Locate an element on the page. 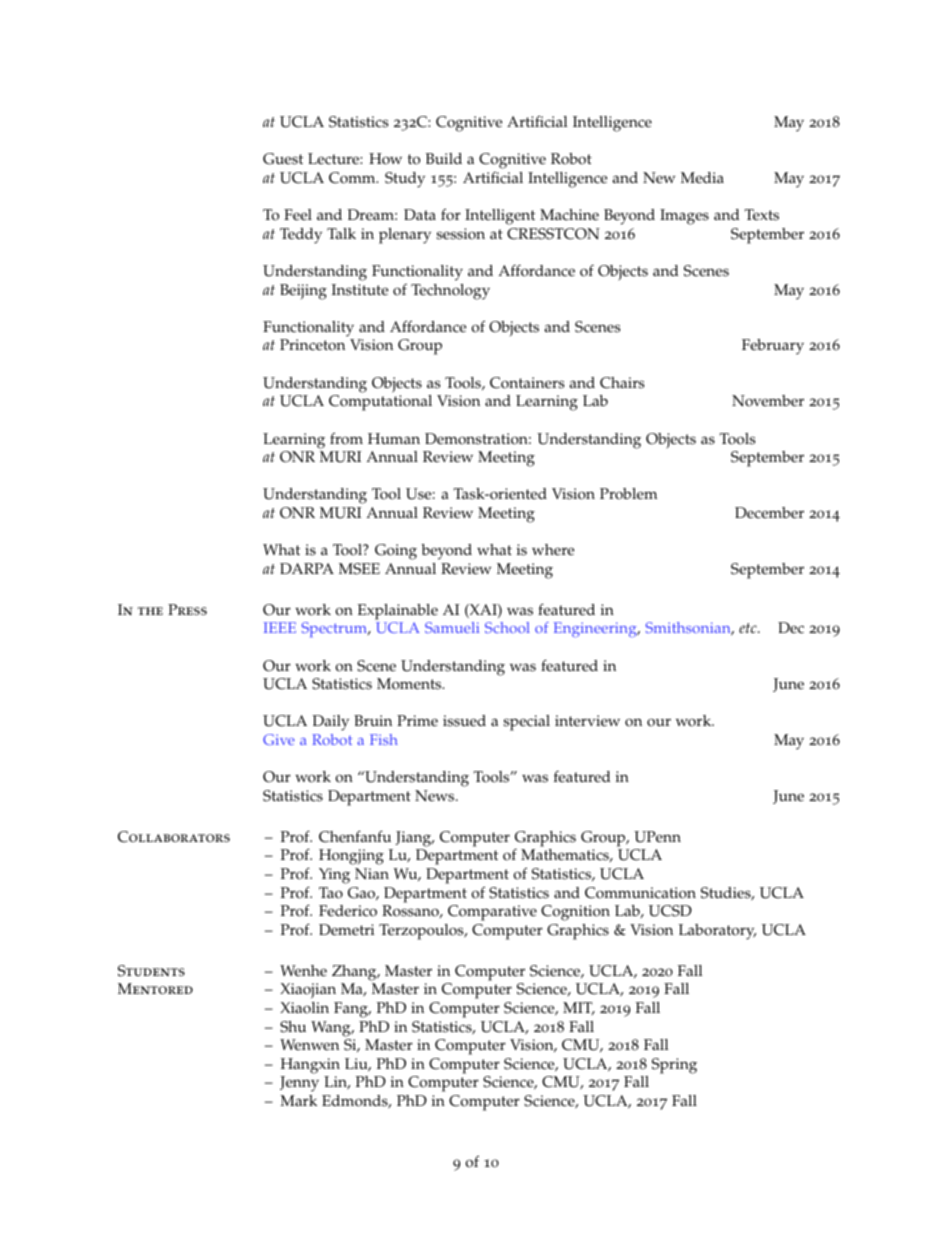 This document has width=952, height=1233. Princeton is located at coordinates (312, 345).
